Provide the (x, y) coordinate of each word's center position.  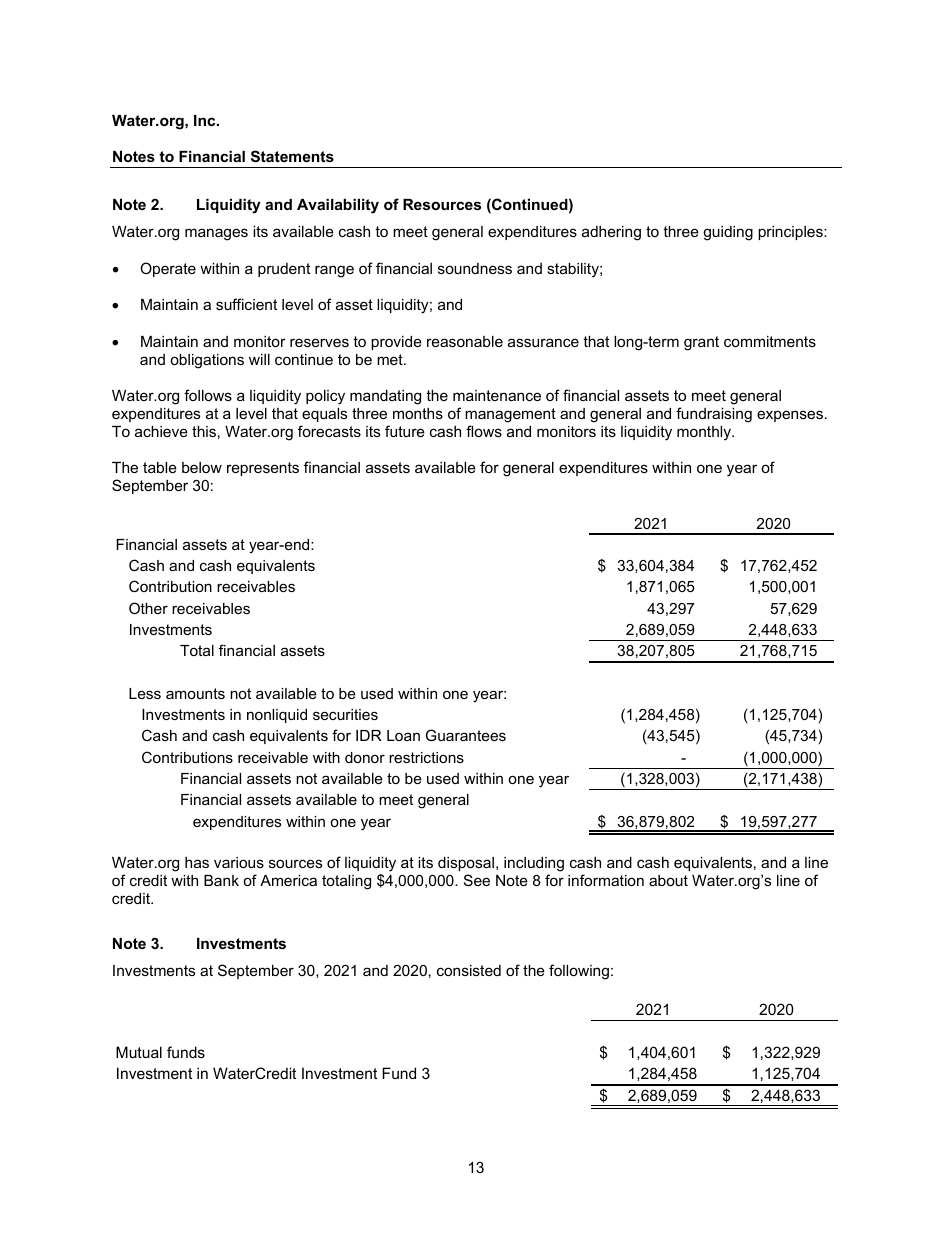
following (579, 972)
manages (216, 234)
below (202, 467)
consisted (469, 970)
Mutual (139, 1052)
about (668, 880)
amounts (195, 693)
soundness (475, 268)
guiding (728, 233)
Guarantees (466, 735)
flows (484, 431)
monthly (705, 433)
